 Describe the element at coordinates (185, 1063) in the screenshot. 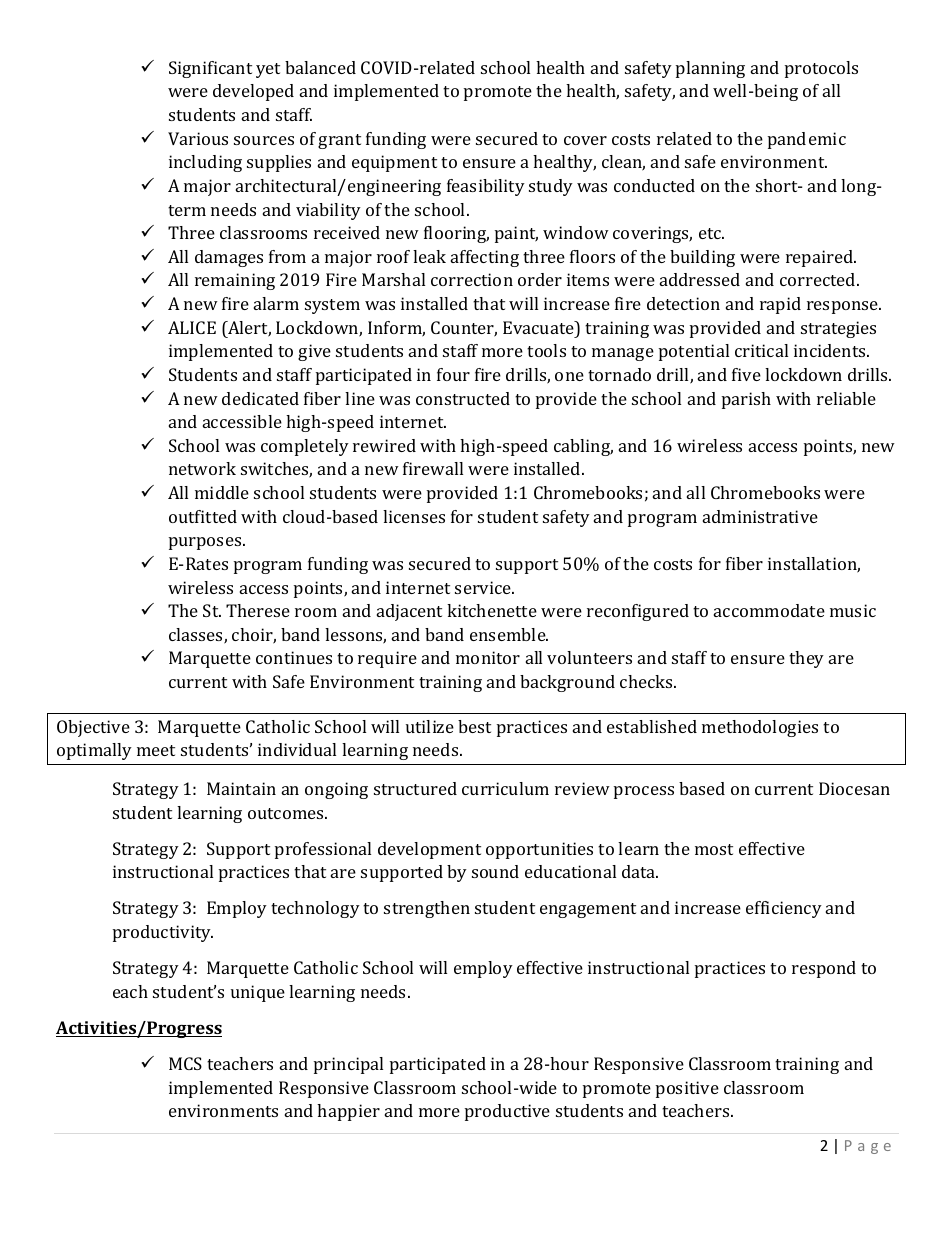

I see `MCS` at that location.
